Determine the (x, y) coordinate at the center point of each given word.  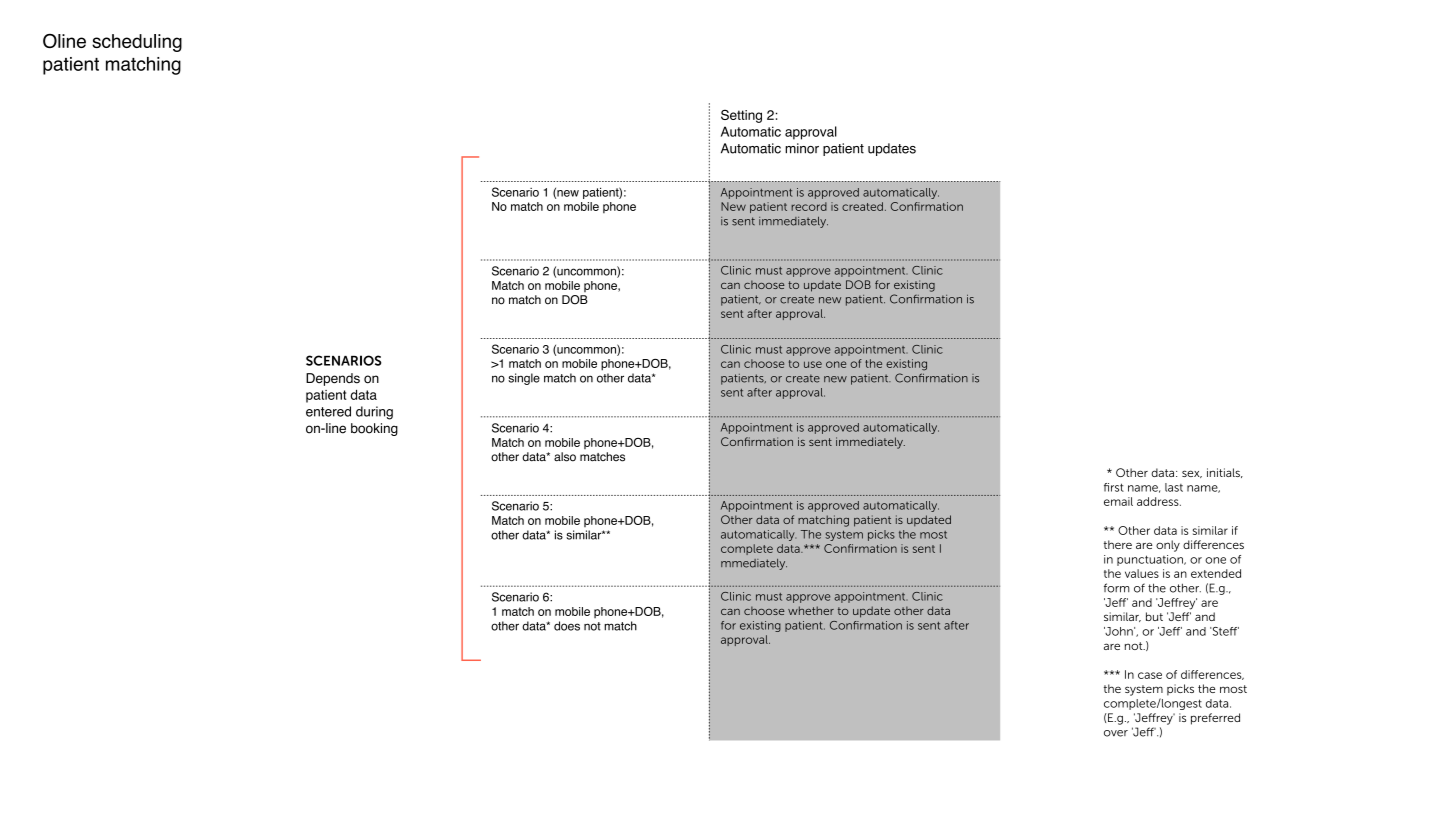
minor (802, 148)
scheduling (137, 43)
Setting (741, 116)
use (813, 364)
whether (811, 610)
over (1116, 733)
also (565, 457)
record (809, 206)
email (1118, 501)
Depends (333, 379)
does (567, 626)
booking (374, 429)
